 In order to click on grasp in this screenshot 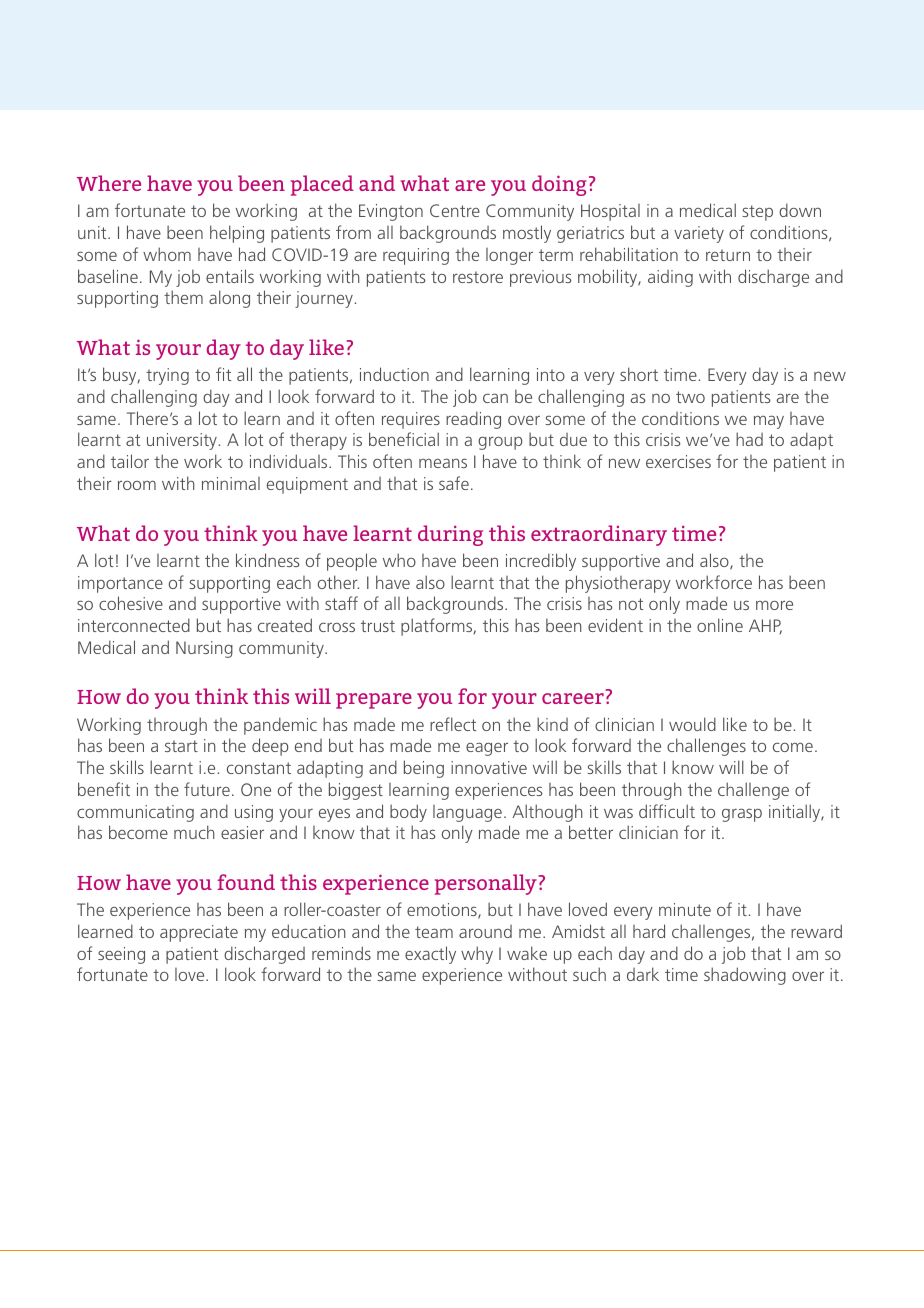, I will do `click(742, 815)`.
